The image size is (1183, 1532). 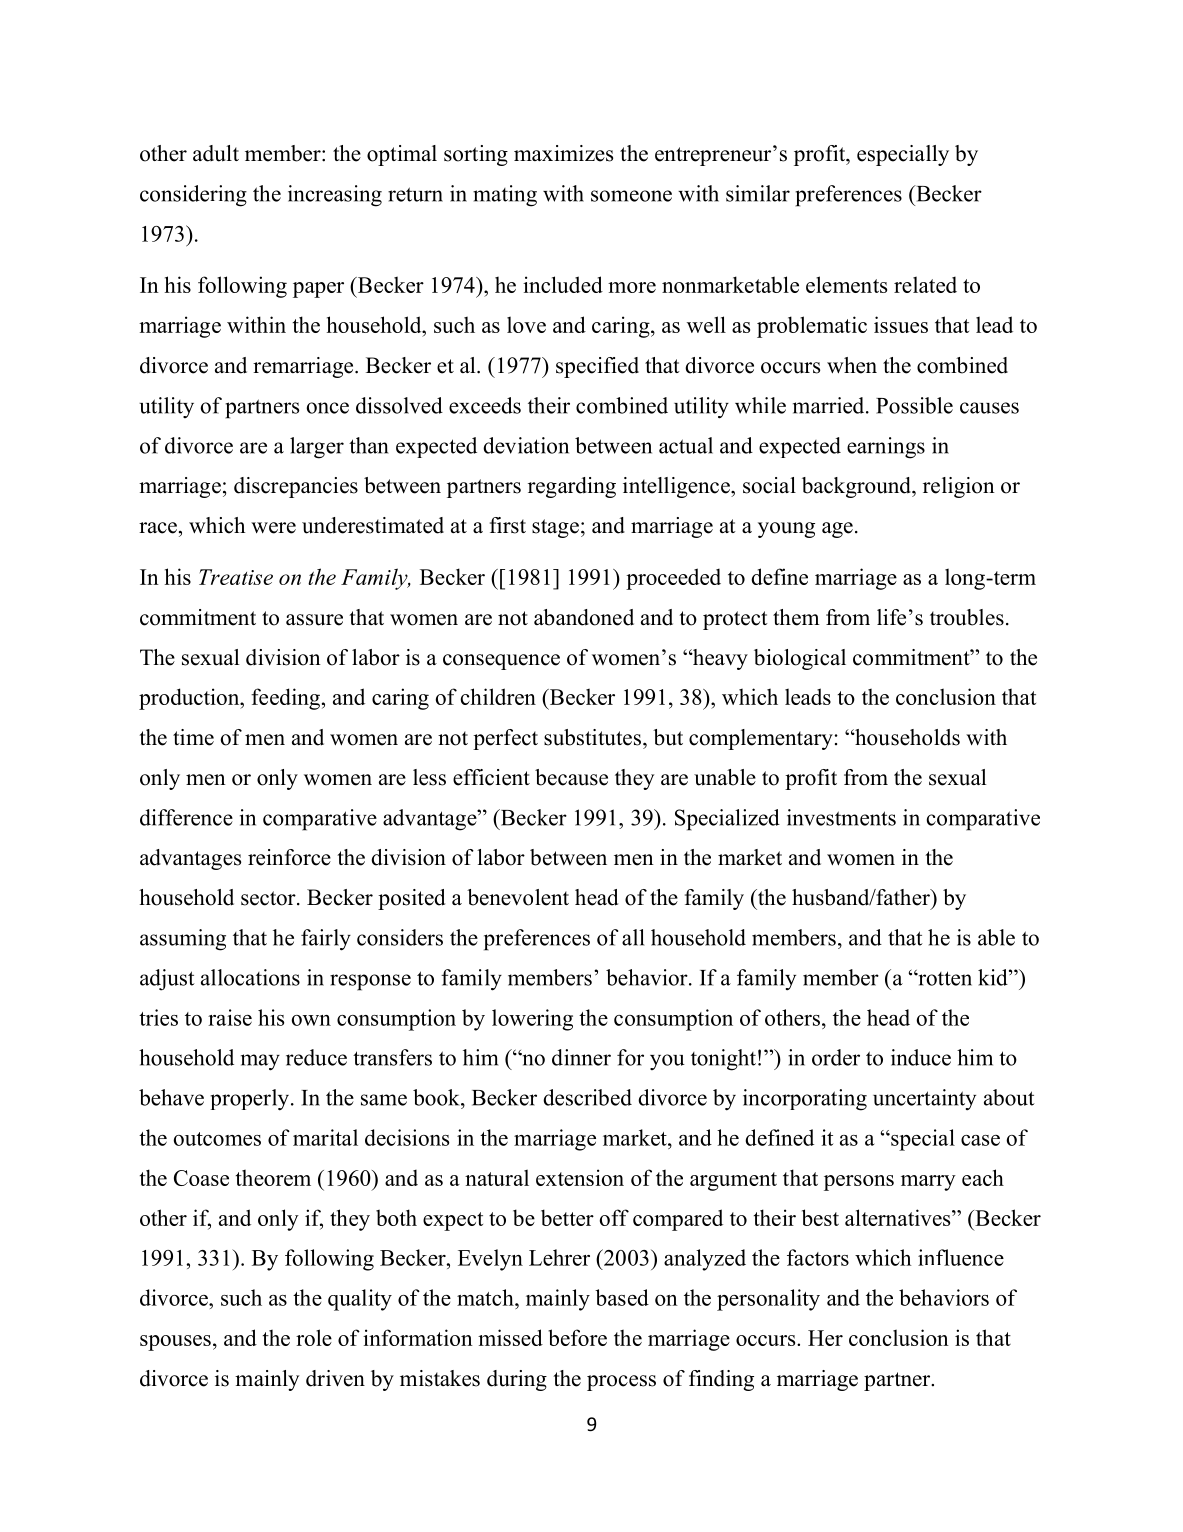 I want to click on uncertainty, so click(x=924, y=1100).
